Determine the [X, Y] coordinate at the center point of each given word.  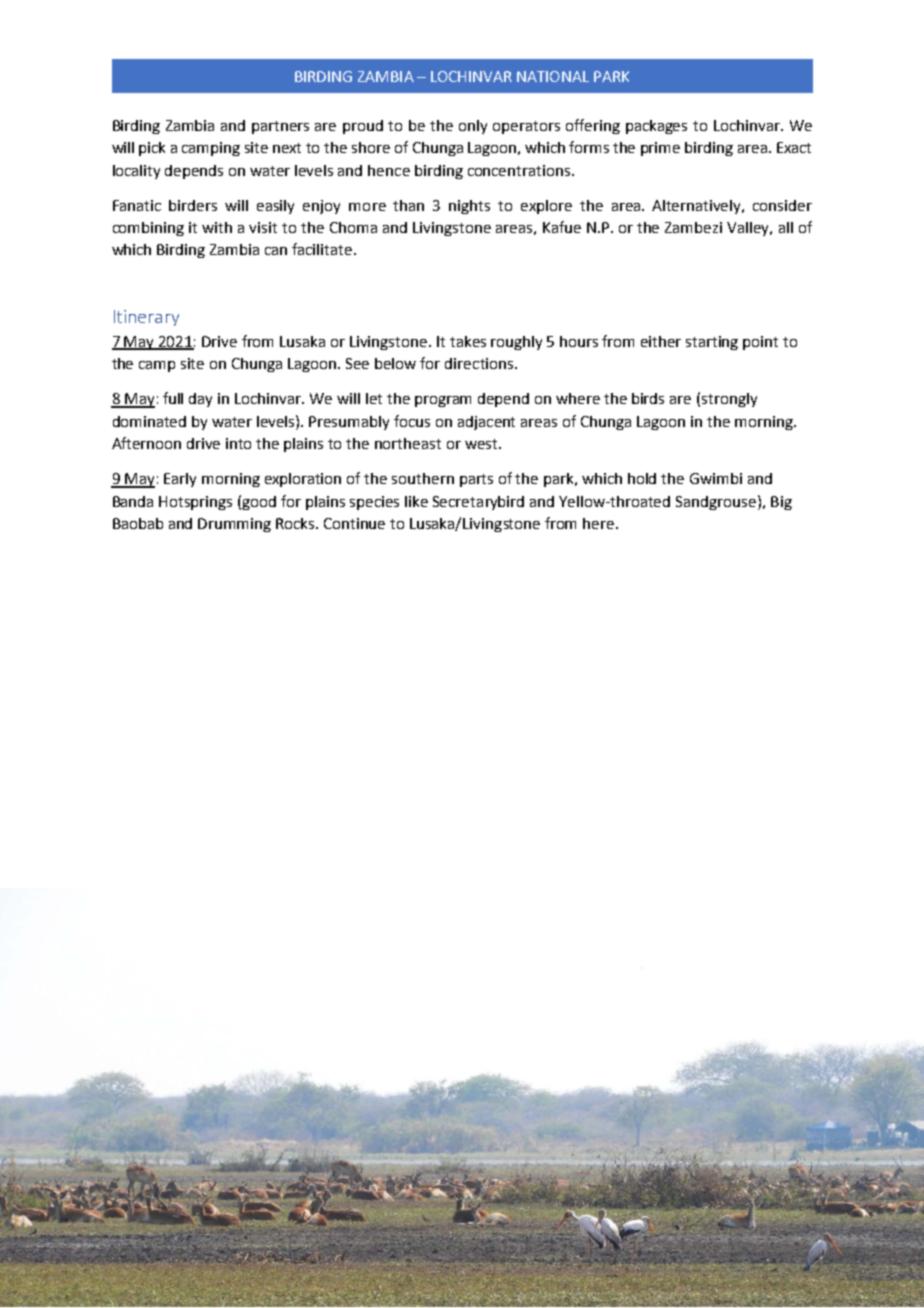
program [443, 401]
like [416, 501]
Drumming [234, 525]
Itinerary [146, 318]
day [200, 400]
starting [712, 343]
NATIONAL [553, 76]
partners [280, 127]
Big [781, 503]
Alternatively [698, 207]
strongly [729, 400]
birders [193, 205]
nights [469, 207]
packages [656, 127]
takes [468, 341]
